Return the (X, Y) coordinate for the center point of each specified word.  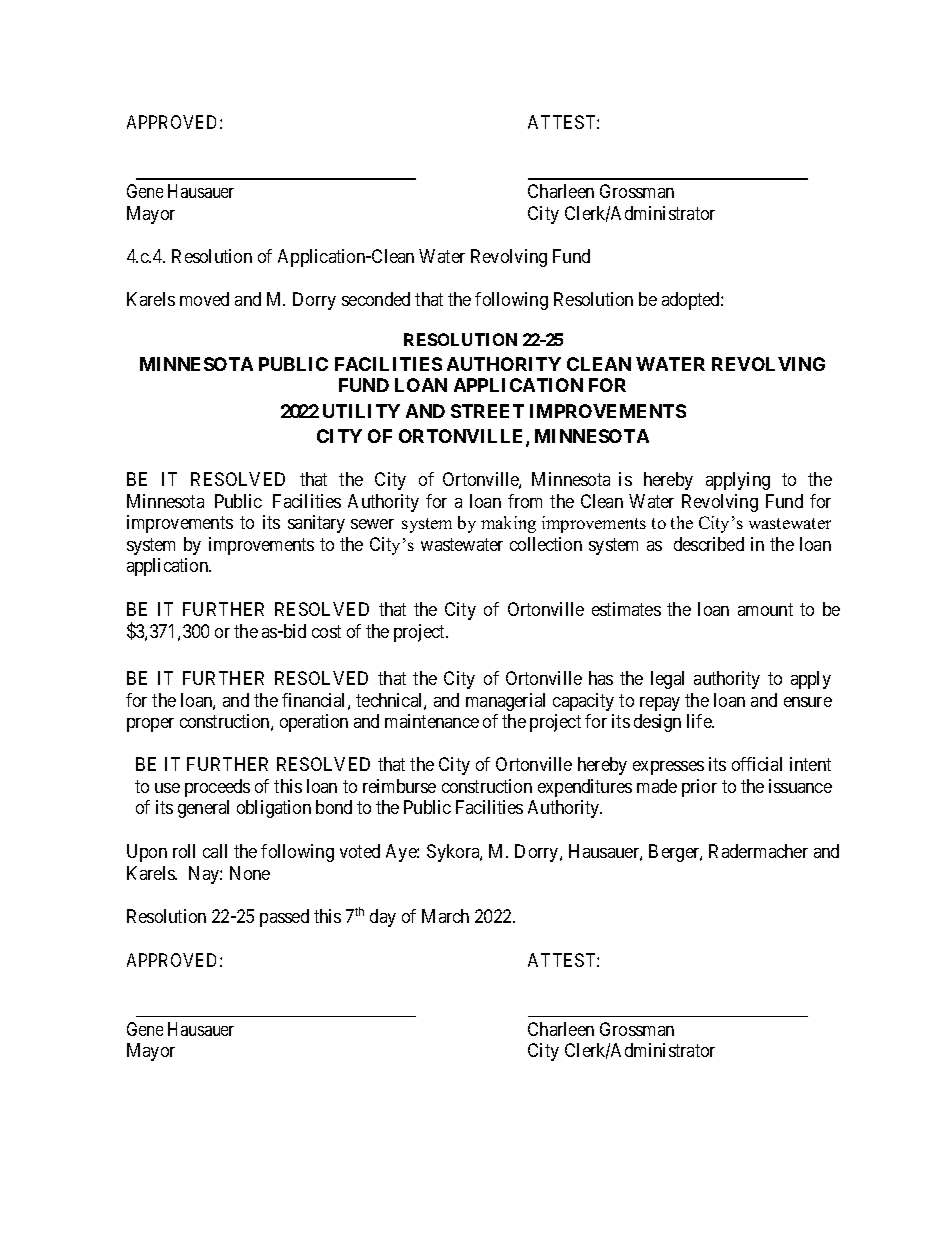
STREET (487, 411)
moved (204, 299)
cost (326, 631)
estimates (626, 609)
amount (765, 610)
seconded (376, 299)
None (250, 873)
